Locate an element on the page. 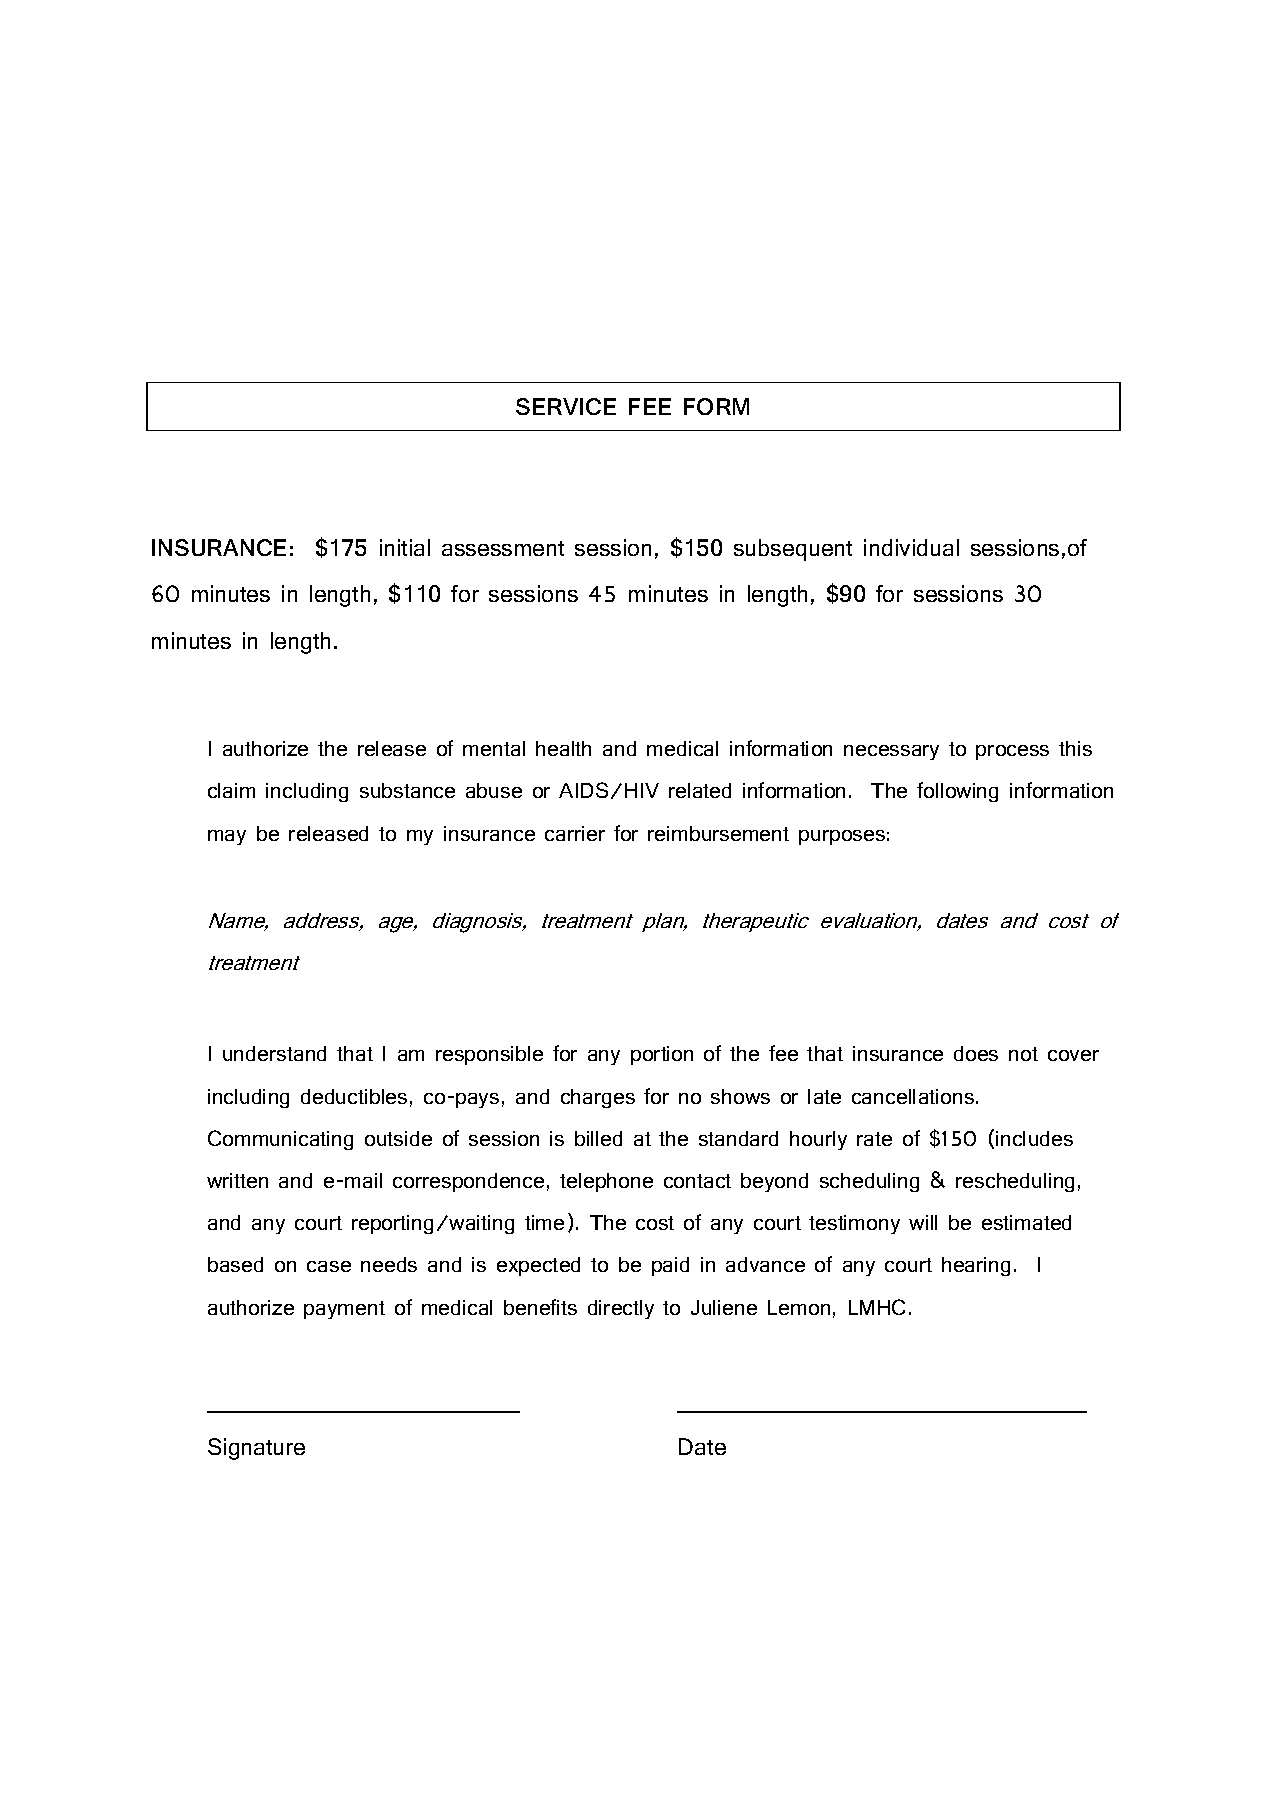 This image has height=1810, width=1279. SERVICE is located at coordinates (566, 406).
